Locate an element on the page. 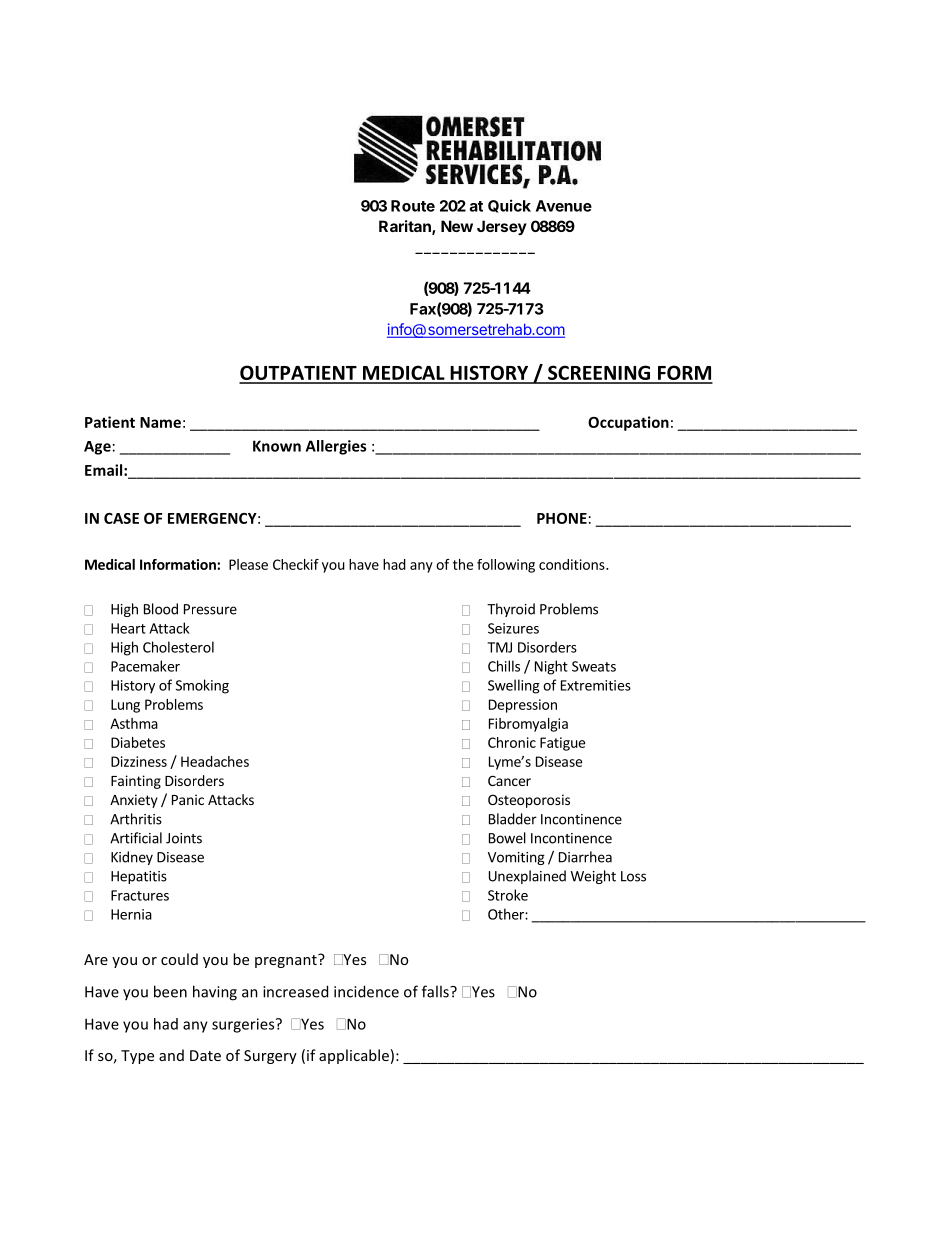  Name is located at coordinates (160, 422).
